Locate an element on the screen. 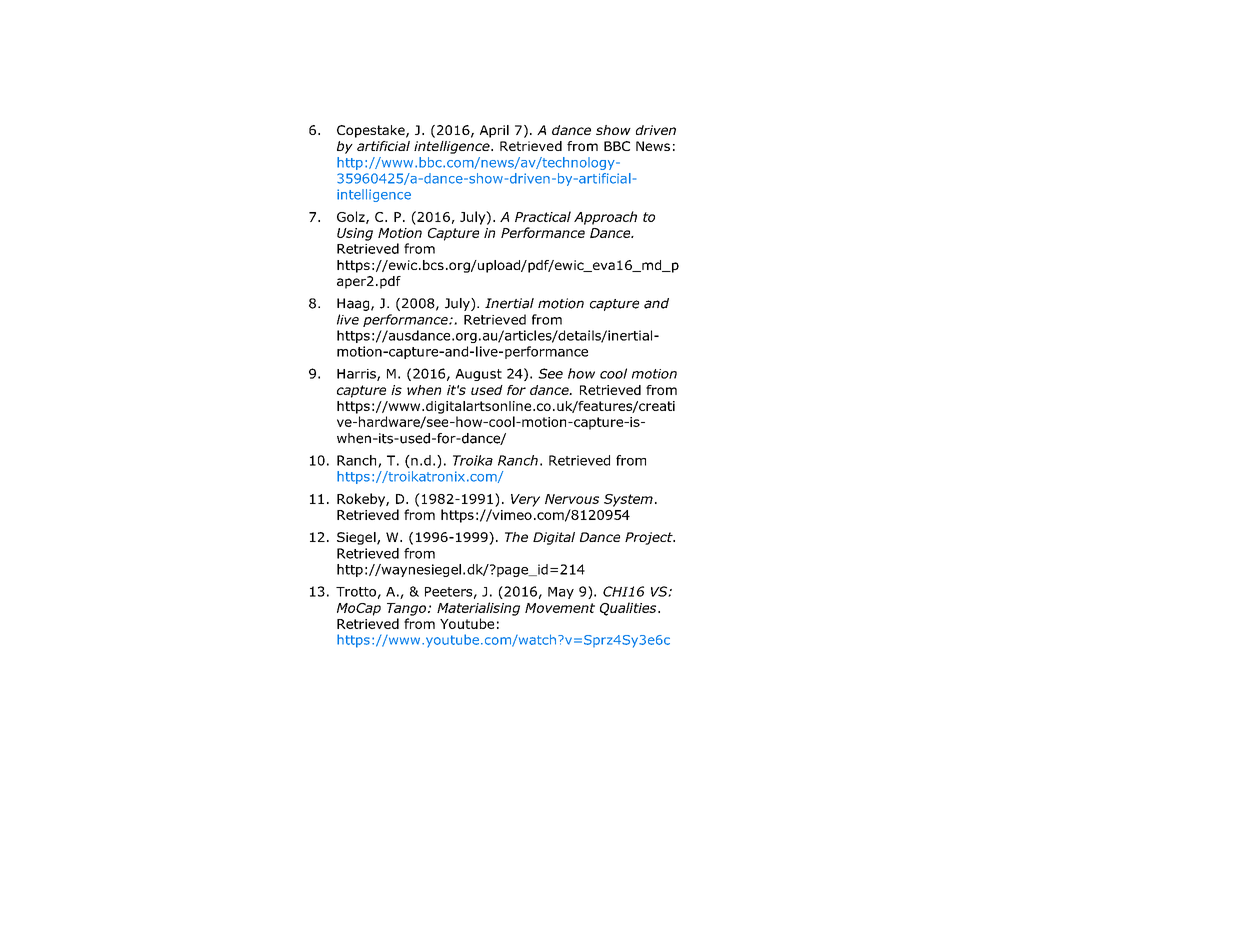 The height and width of the screenshot is (952, 1233). Approach is located at coordinates (605, 218).
